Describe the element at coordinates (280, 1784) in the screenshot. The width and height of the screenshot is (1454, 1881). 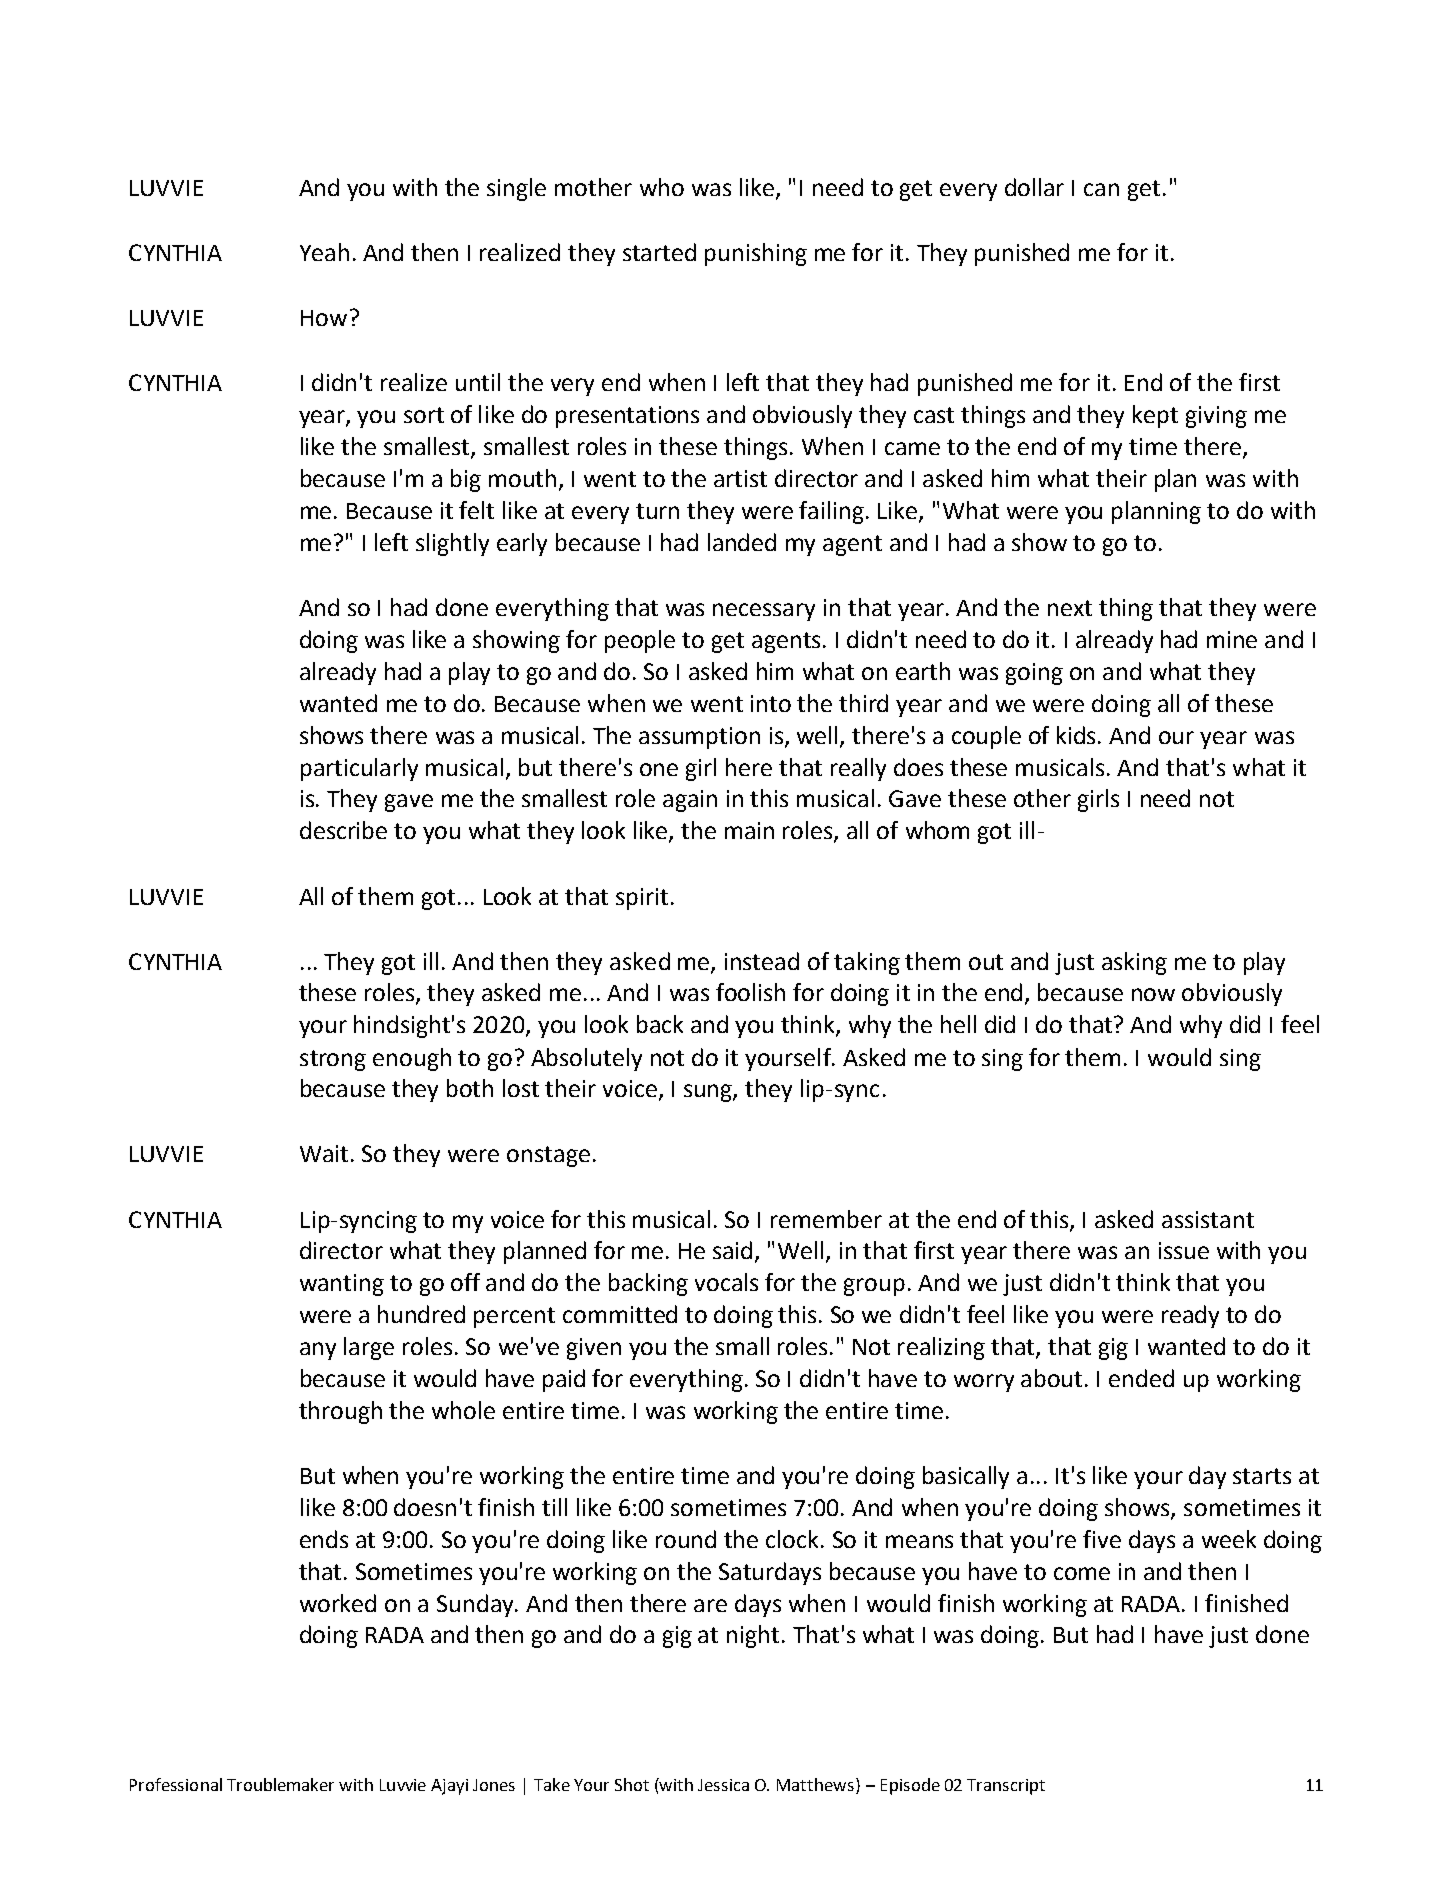
I see `Troublemaker` at that location.
